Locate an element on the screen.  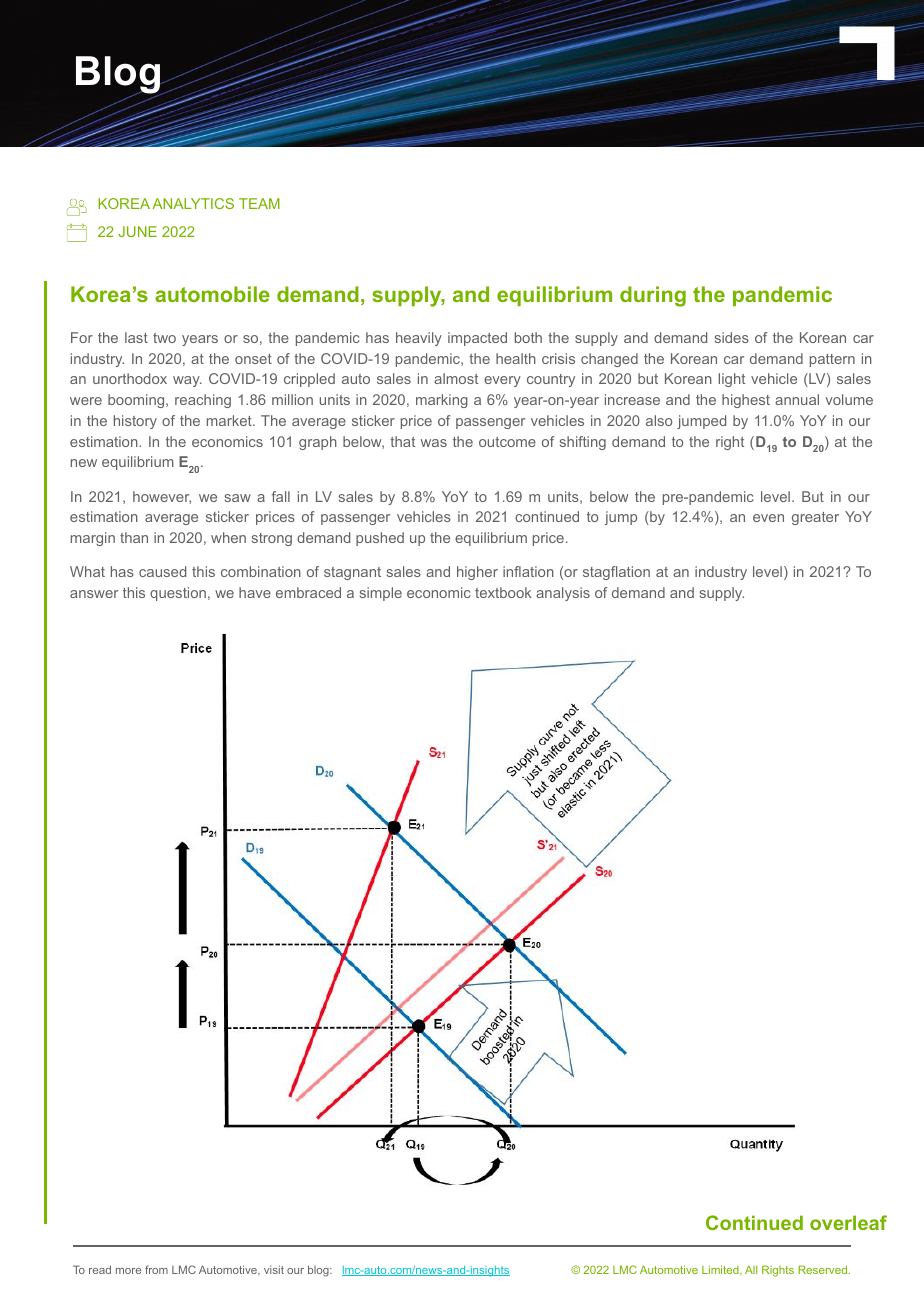
JUNE is located at coordinates (138, 231).
